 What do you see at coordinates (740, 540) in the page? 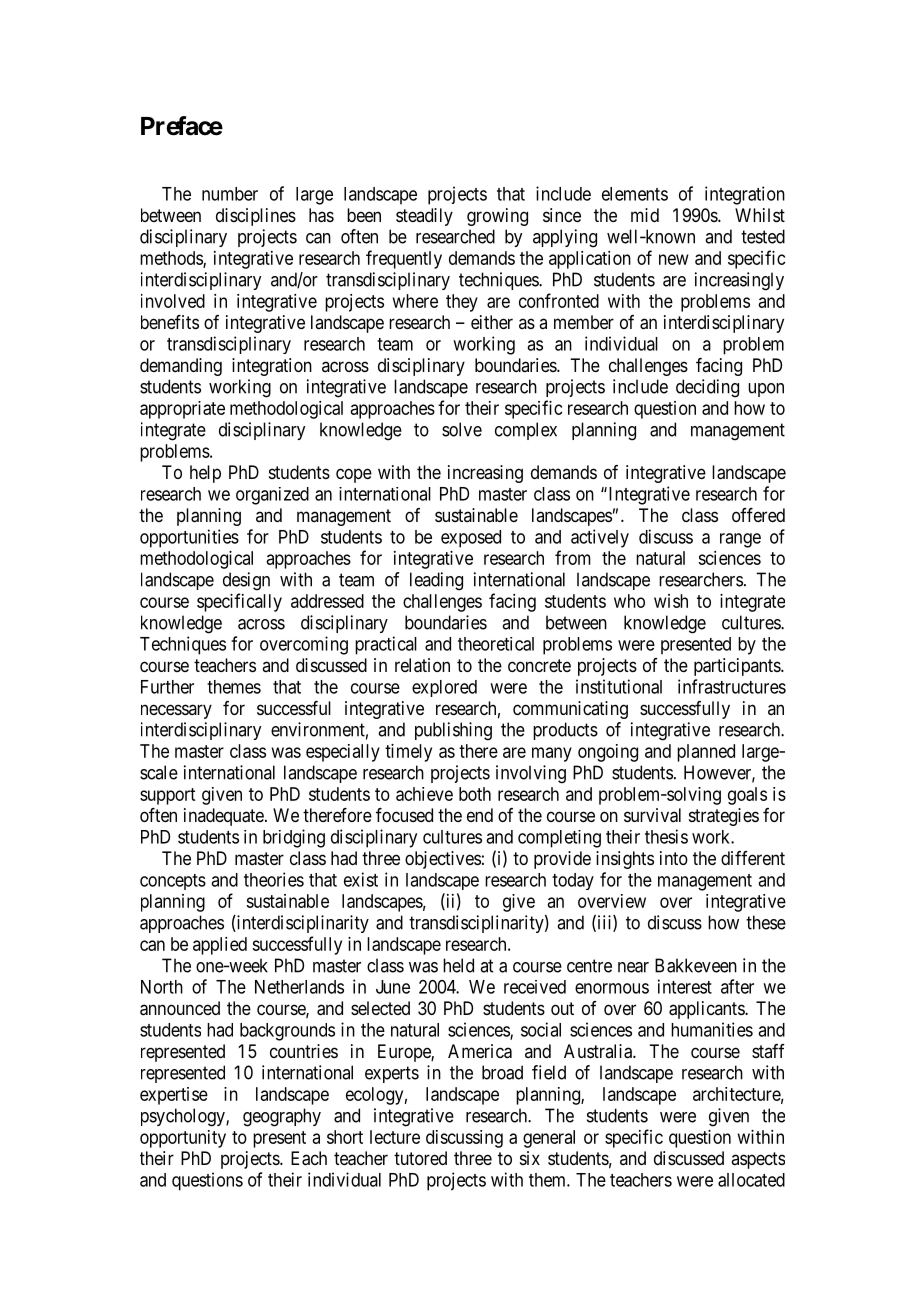
I see `range` at bounding box center [740, 540].
